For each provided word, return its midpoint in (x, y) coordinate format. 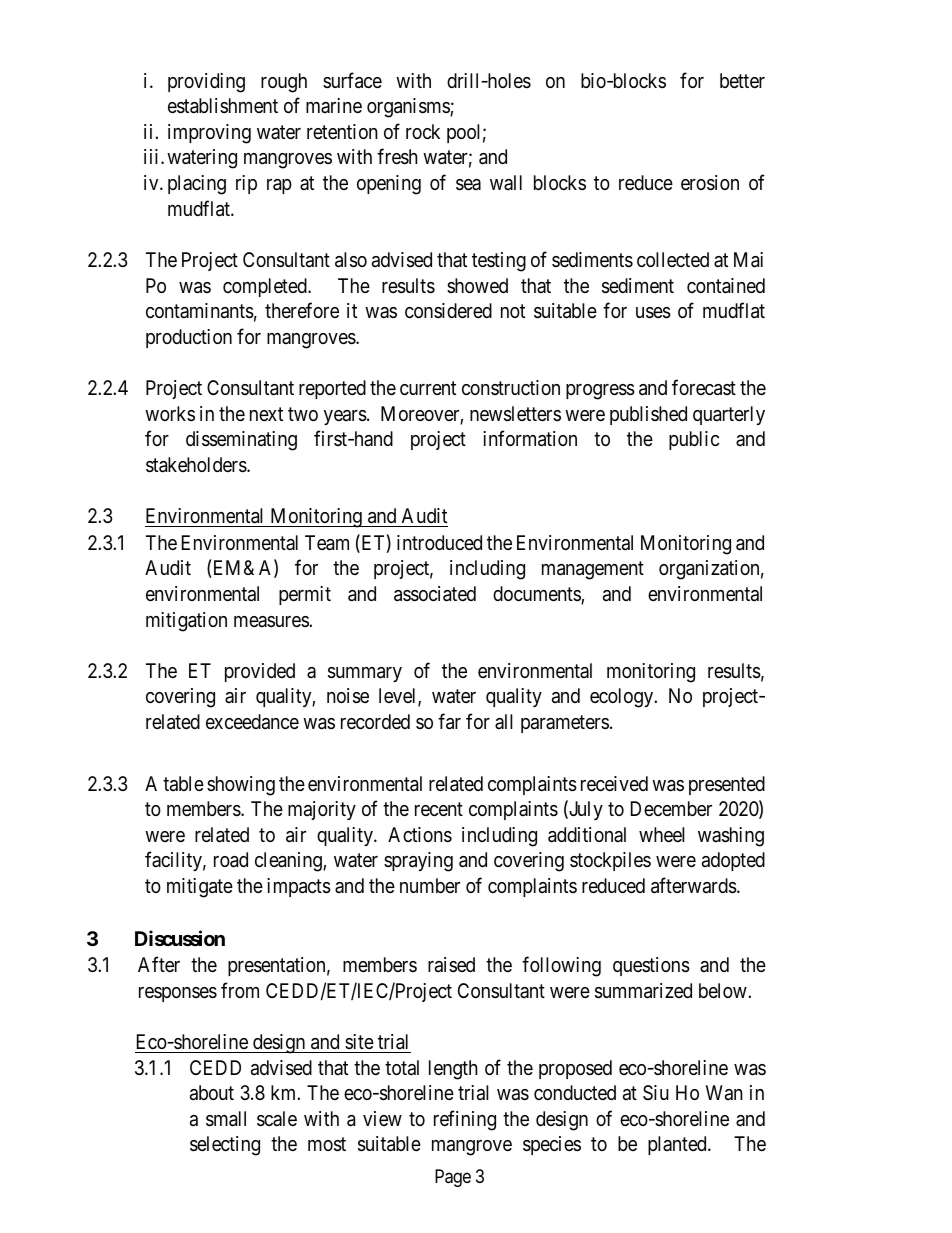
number (430, 885)
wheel (662, 834)
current (428, 388)
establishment (223, 106)
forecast (704, 387)
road (231, 860)
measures (272, 621)
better (742, 80)
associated (435, 594)
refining (465, 1120)
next (266, 414)
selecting (225, 1146)
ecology (623, 698)
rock (423, 131)
